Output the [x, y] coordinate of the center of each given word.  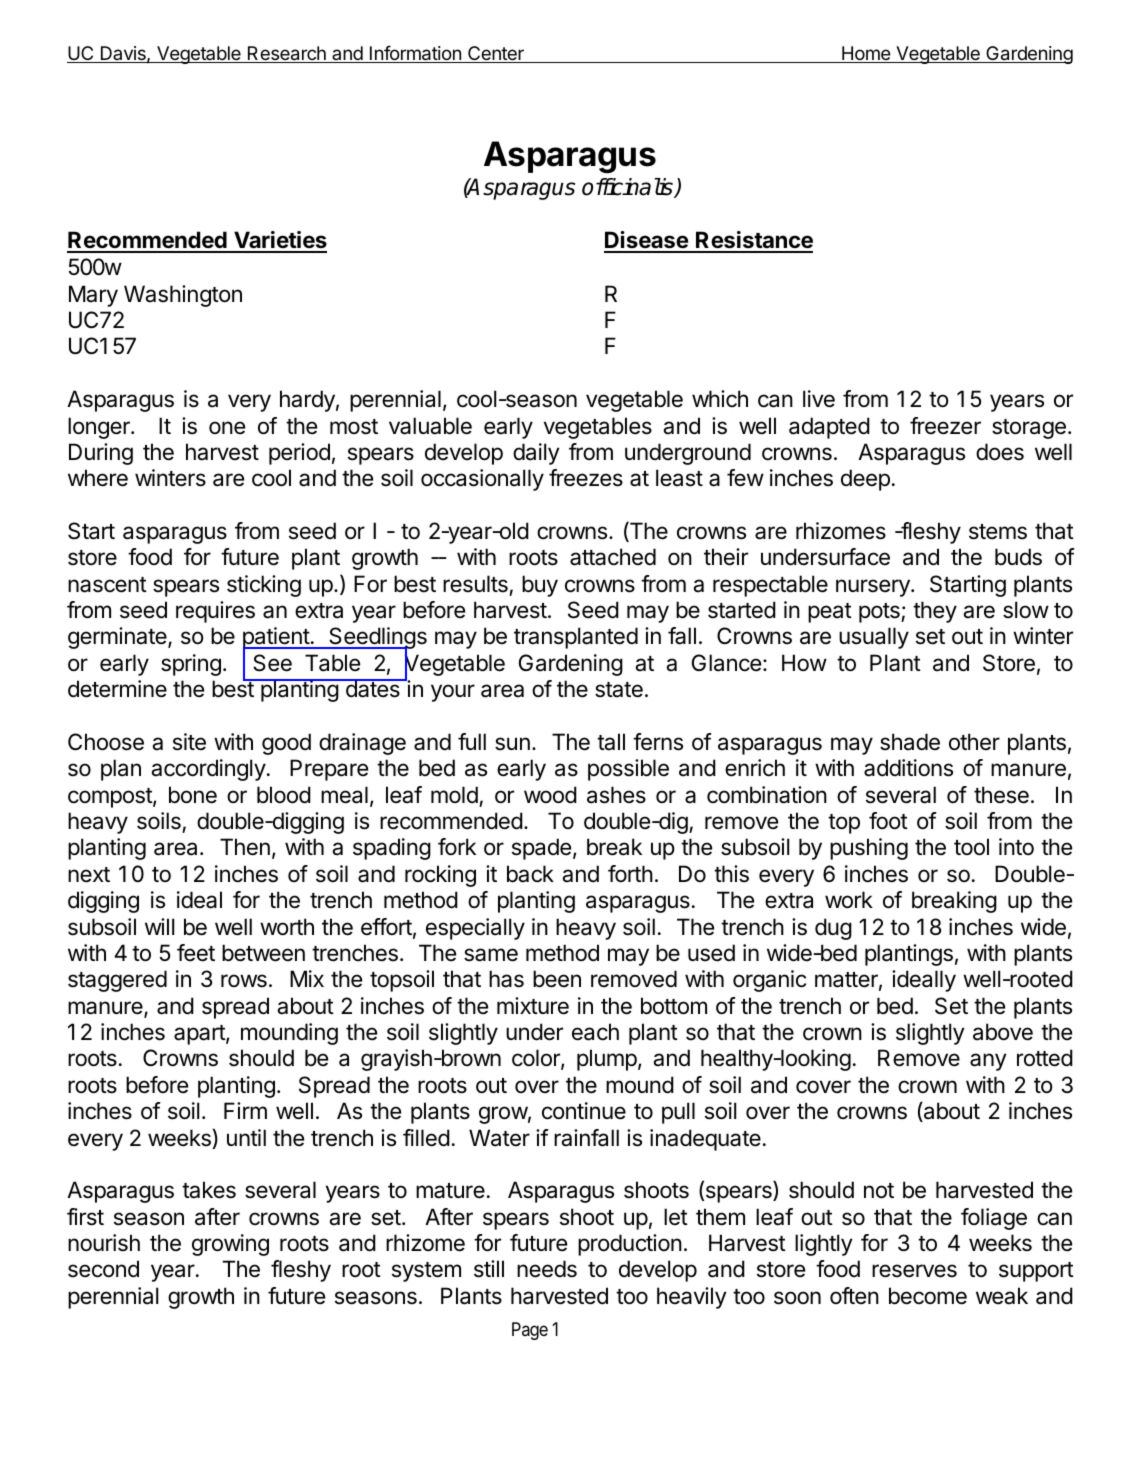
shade [910, 742]
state [619, 690]
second [103, 1269]
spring [191, 665]
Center [496, 54]
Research [287, 54]
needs [547, 1269]
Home [866, 54]
